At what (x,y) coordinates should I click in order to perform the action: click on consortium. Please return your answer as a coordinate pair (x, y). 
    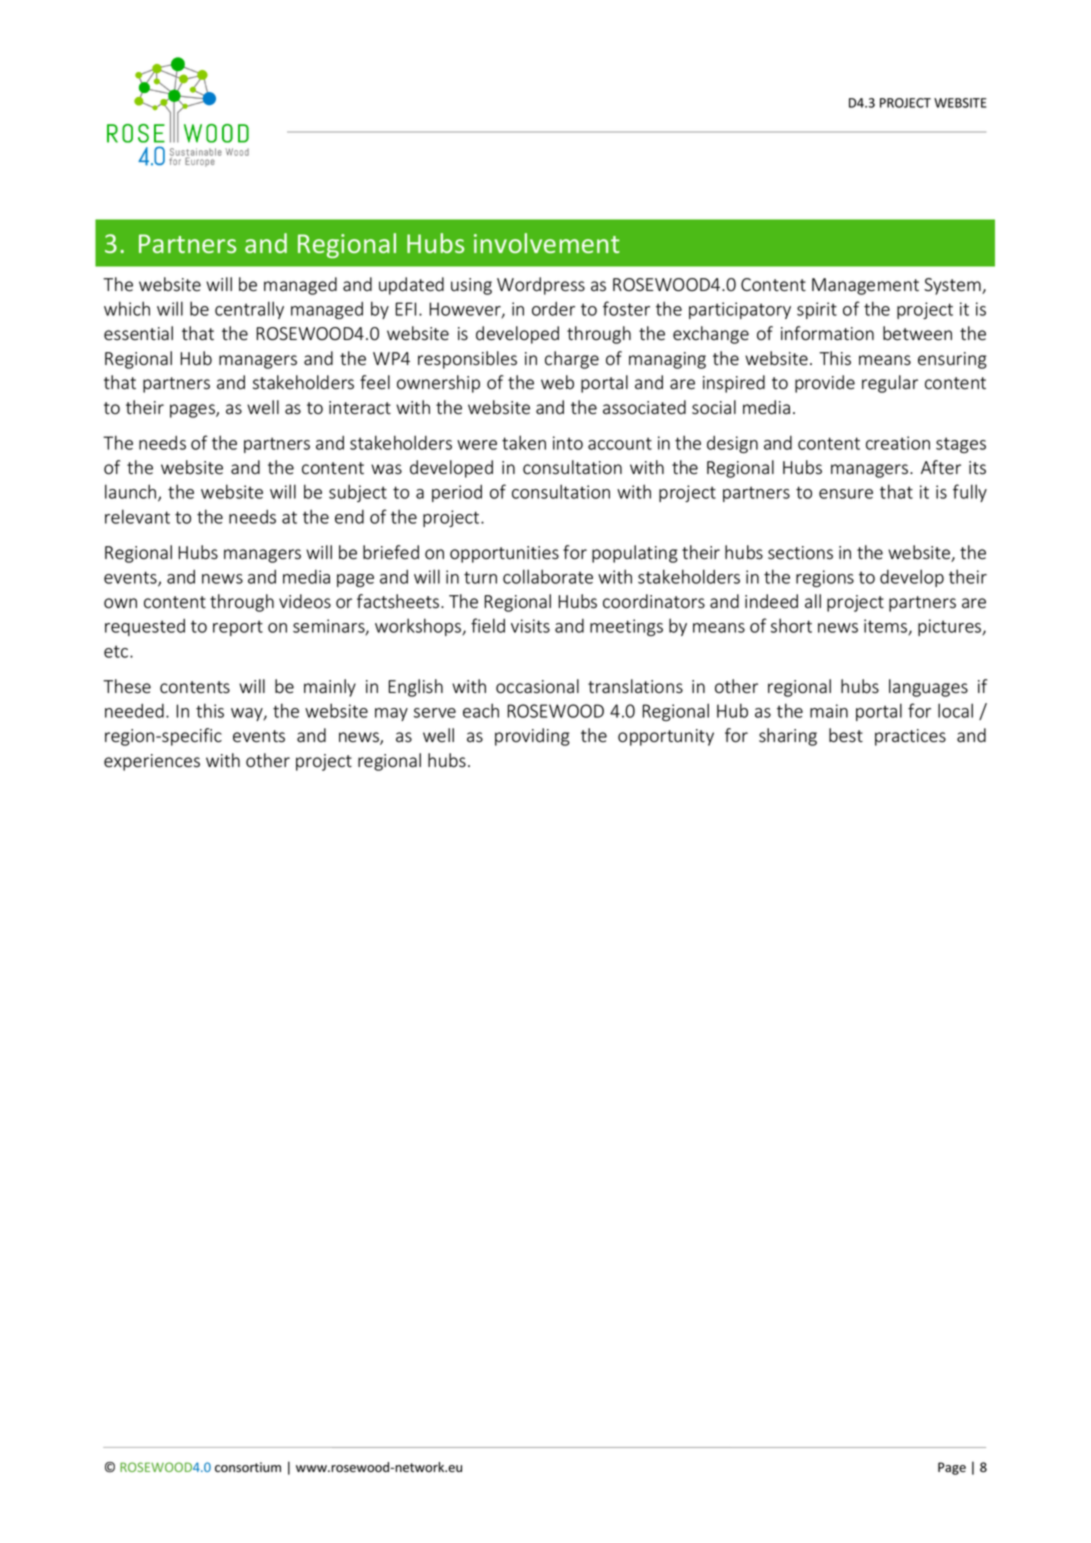
    Looking at the image, I should click on (248, 1467).
